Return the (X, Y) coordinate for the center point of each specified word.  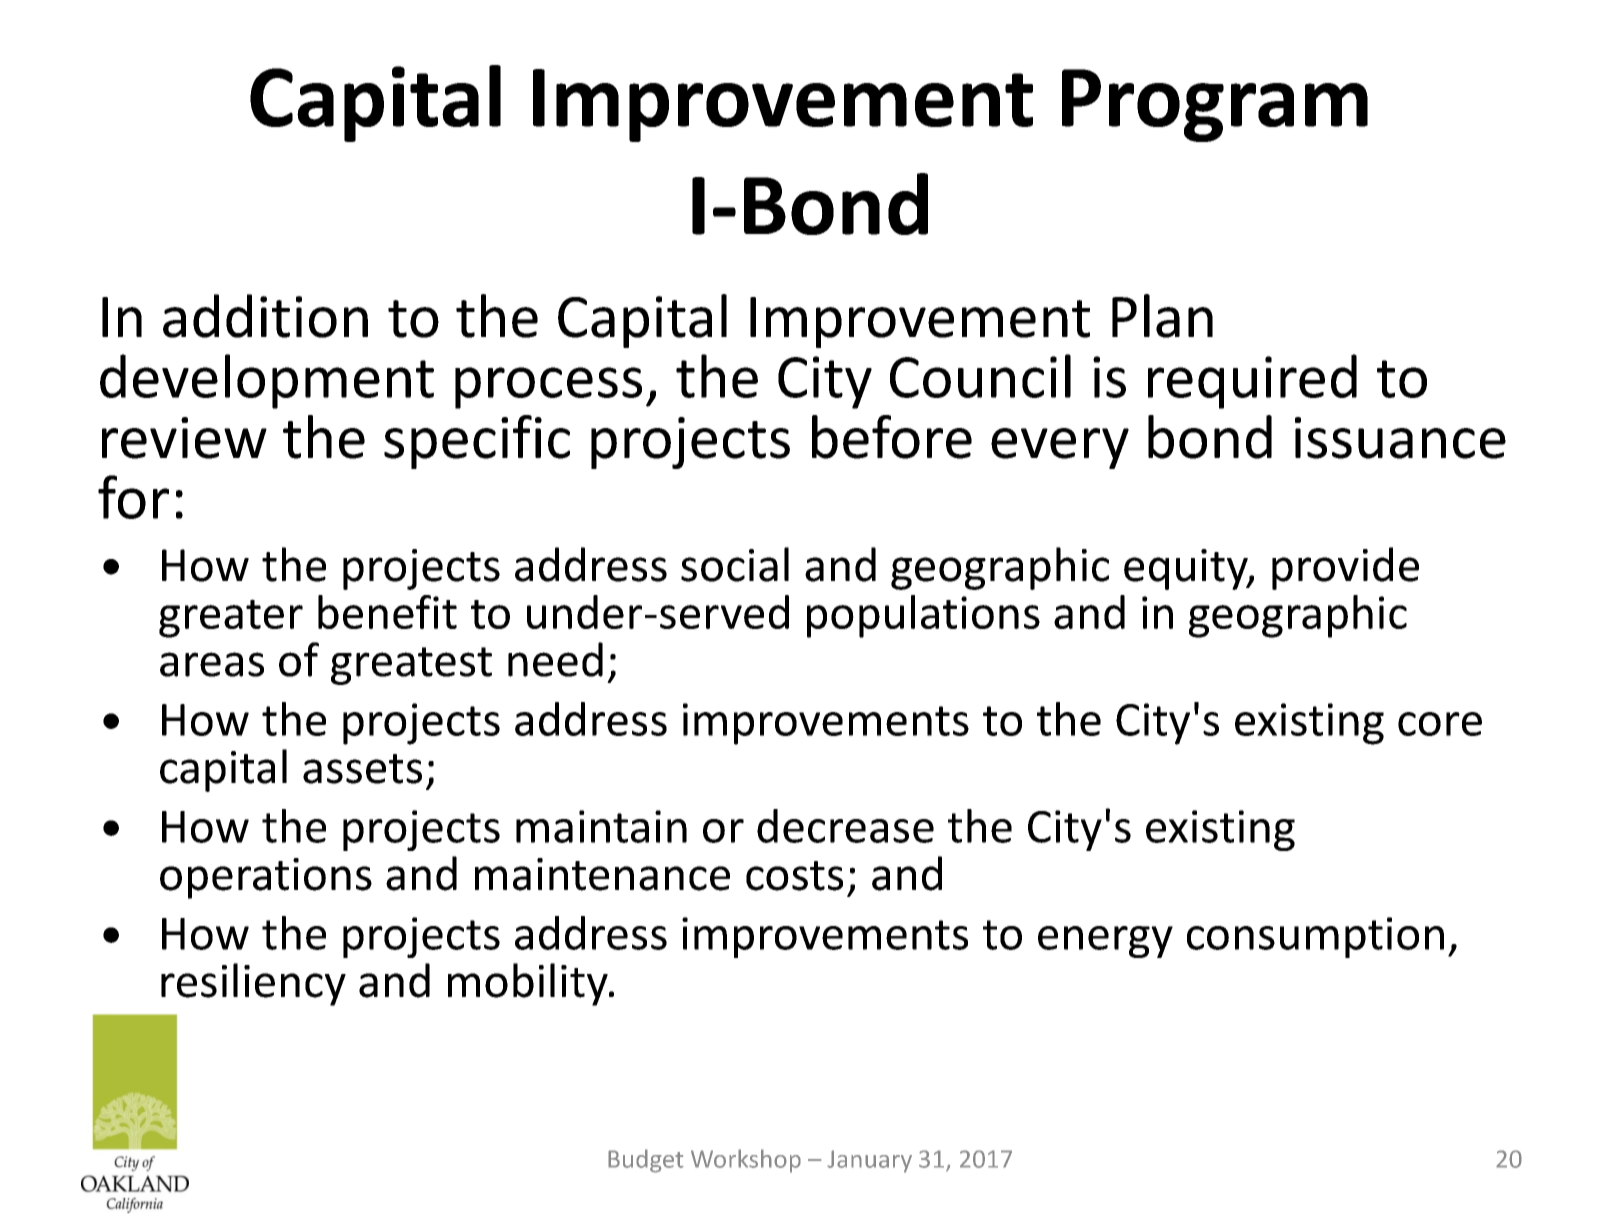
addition (265, 316)
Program (1215, 105)
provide (1345, 568)
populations (923, 616)
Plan (1162, 316)
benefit (387, 612)
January (869, 1161)
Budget (646, 1161)
